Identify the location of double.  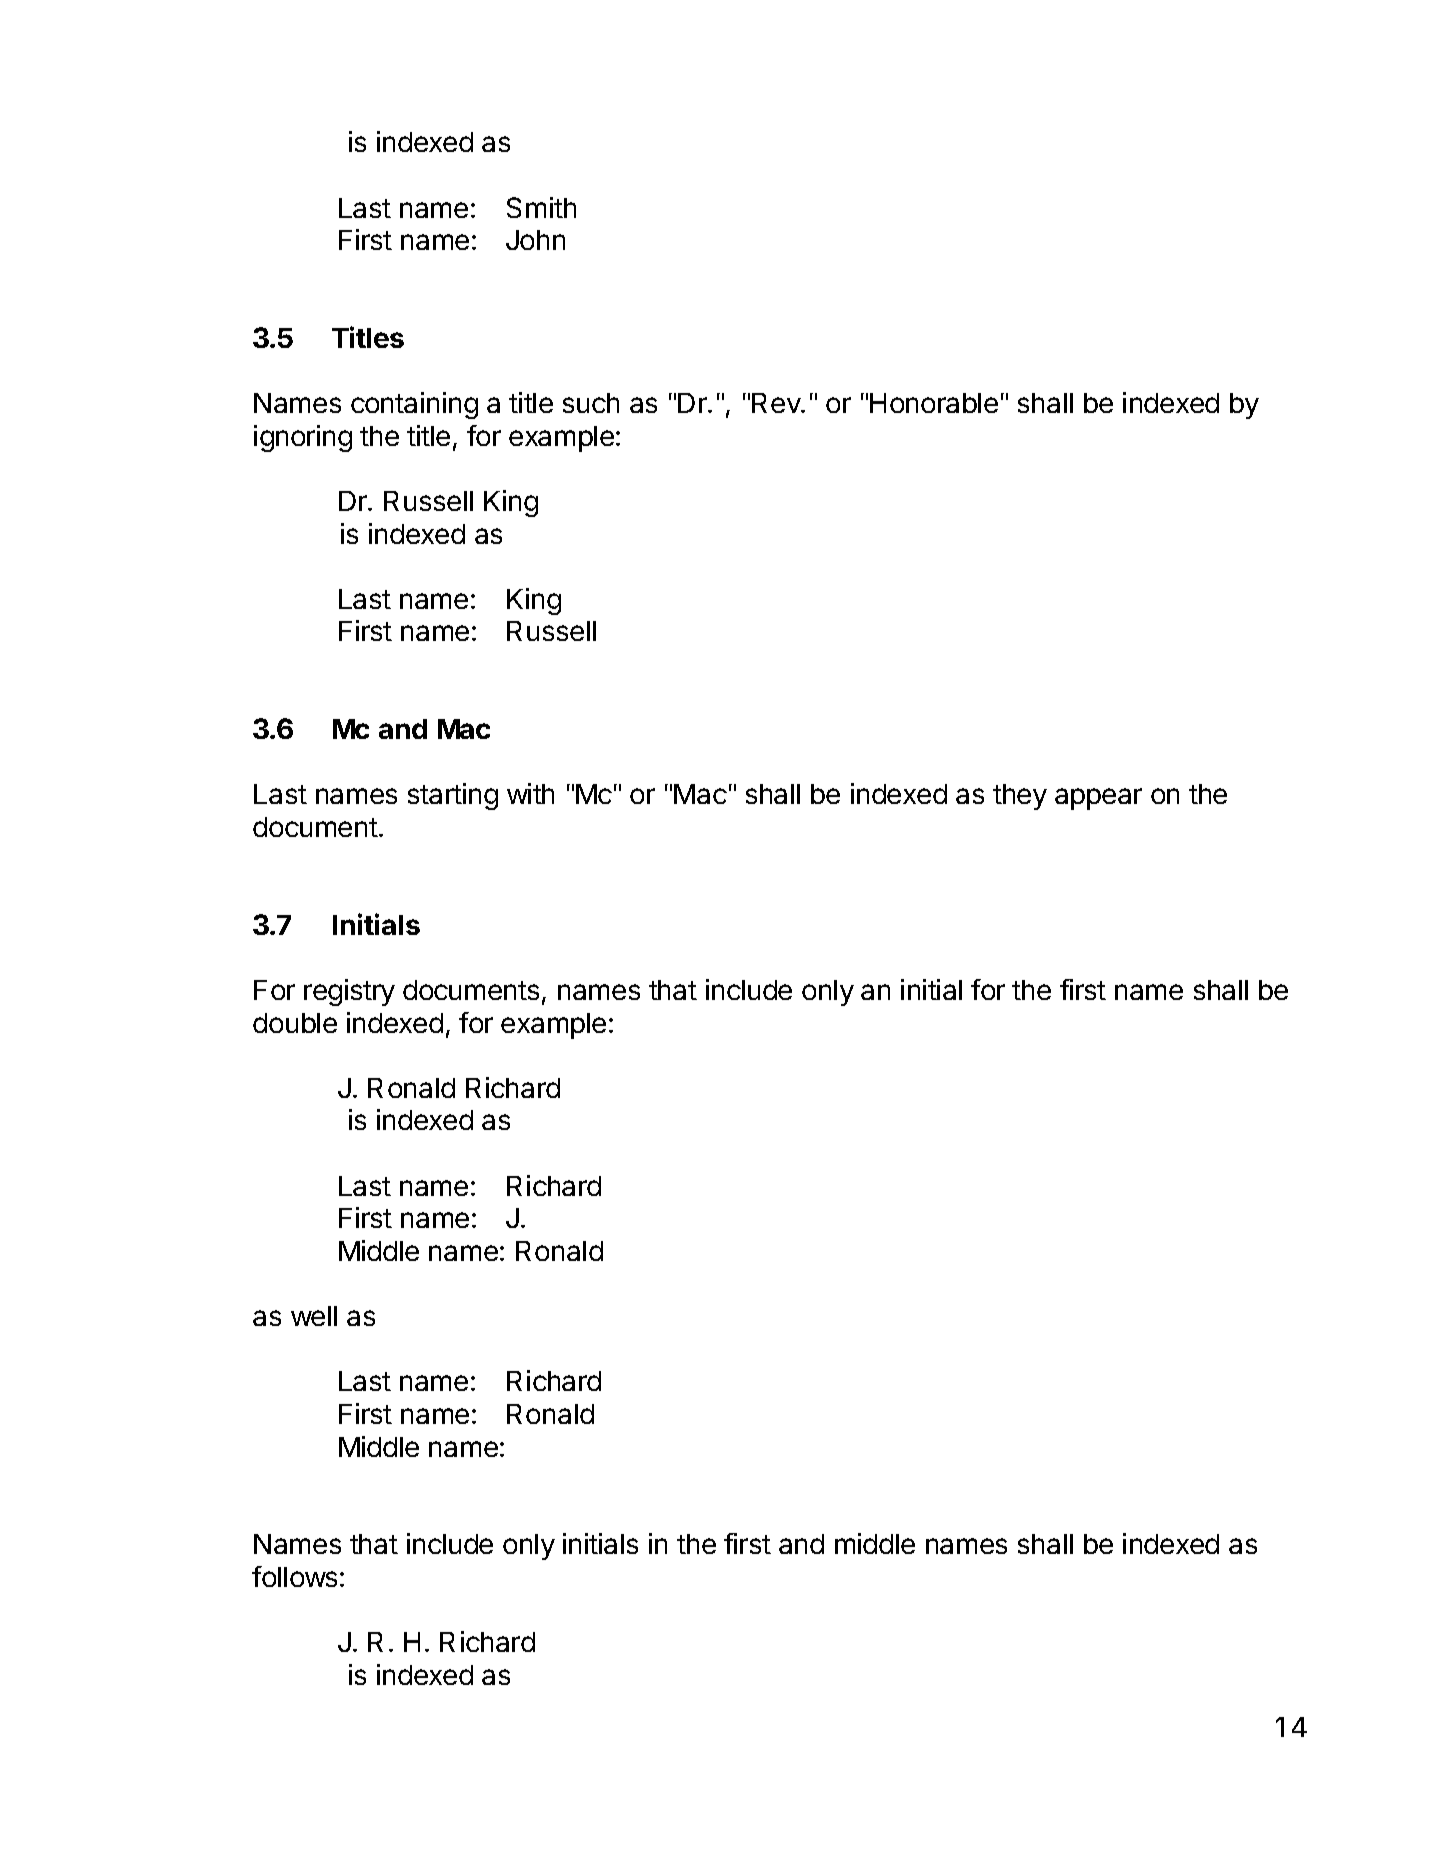
(295, 1023).
